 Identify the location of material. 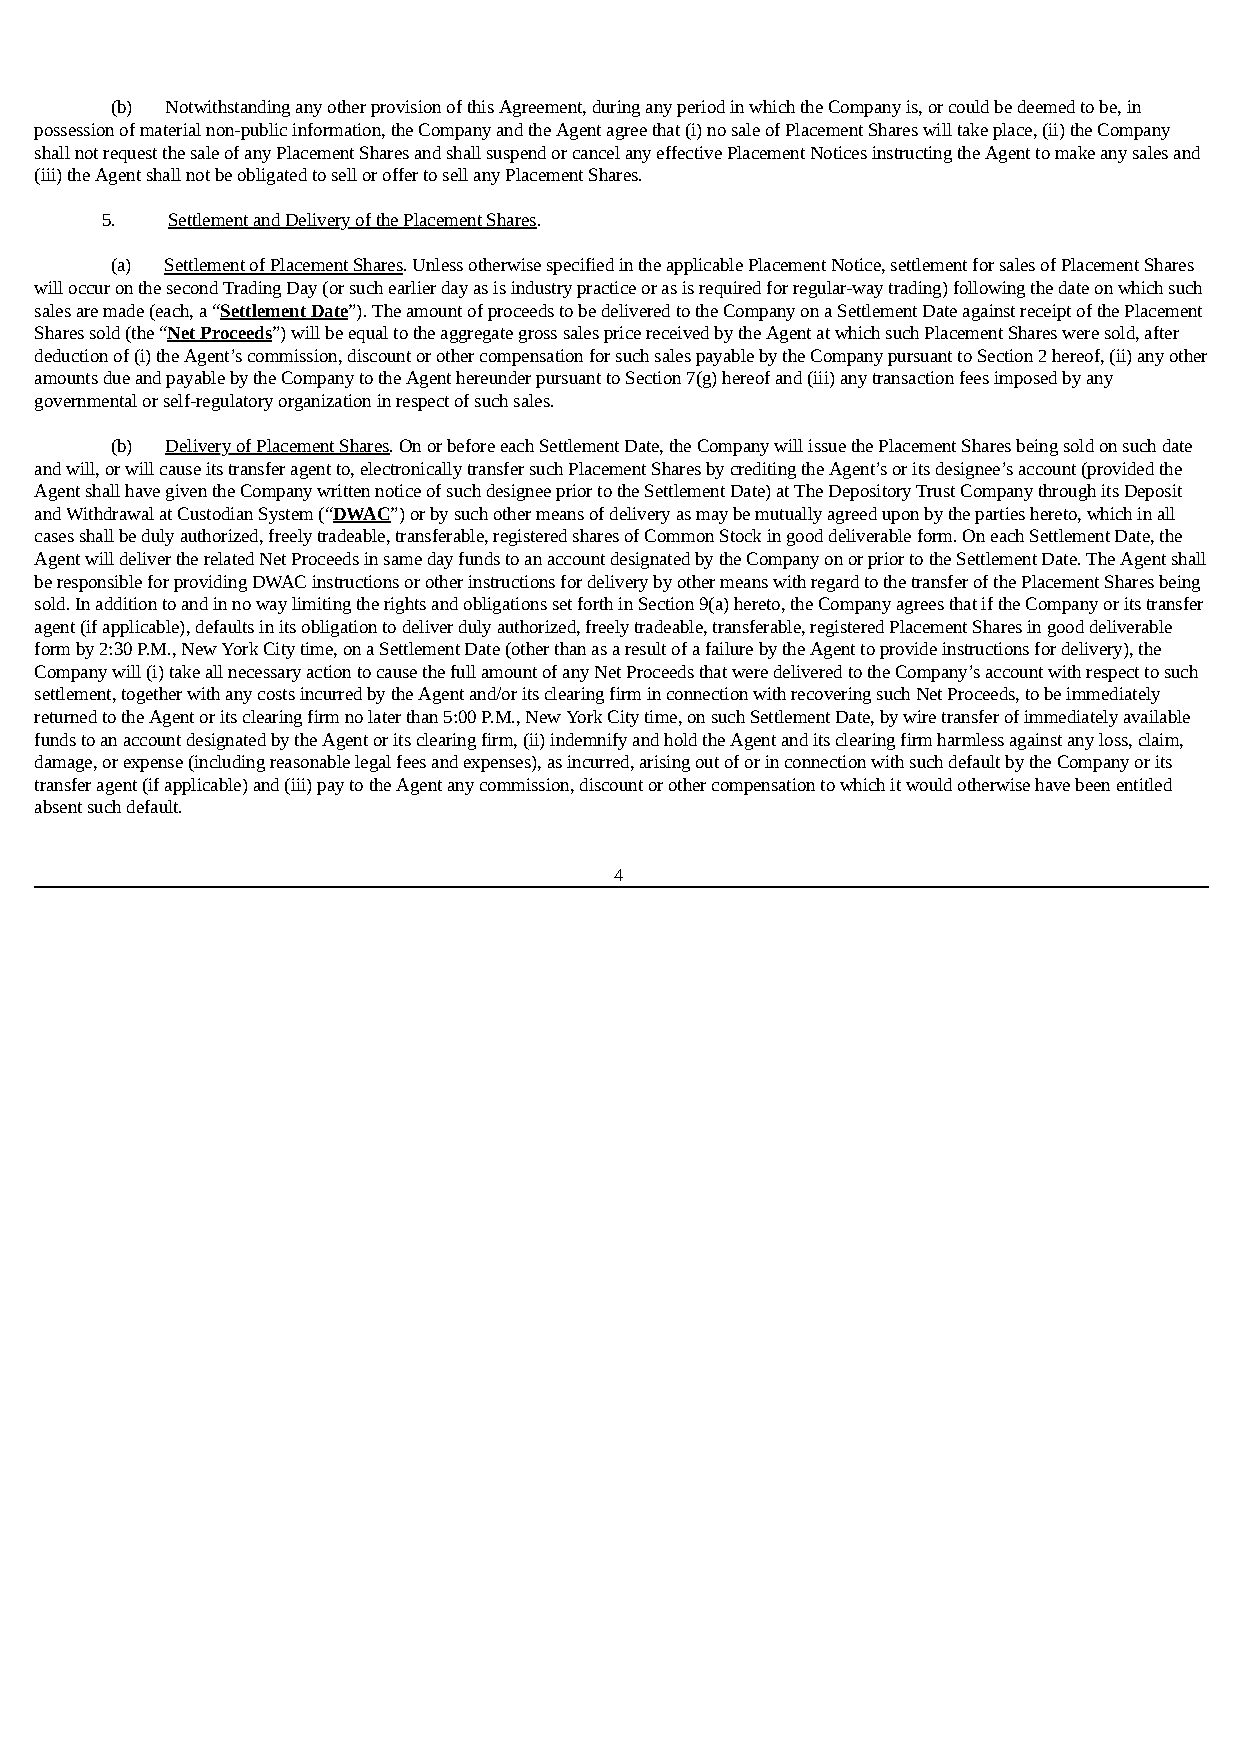
(170, 129).
